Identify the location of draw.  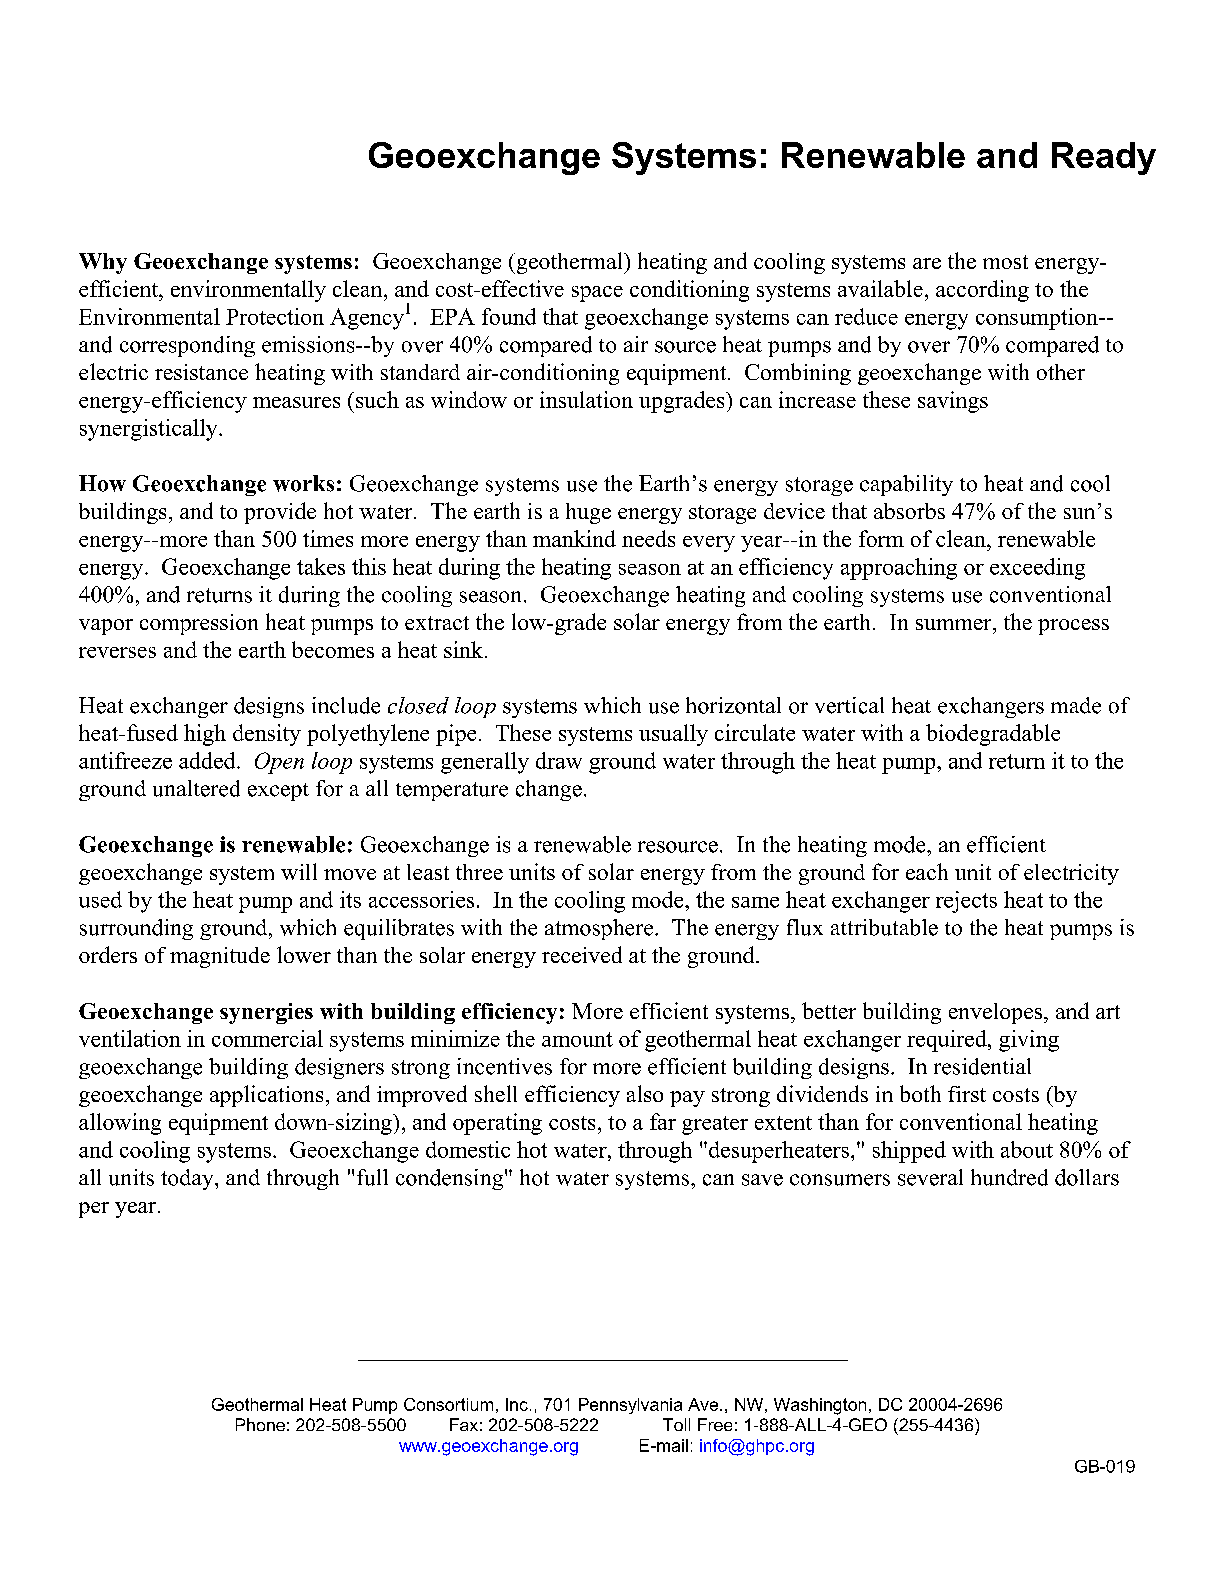
(559, 760).
